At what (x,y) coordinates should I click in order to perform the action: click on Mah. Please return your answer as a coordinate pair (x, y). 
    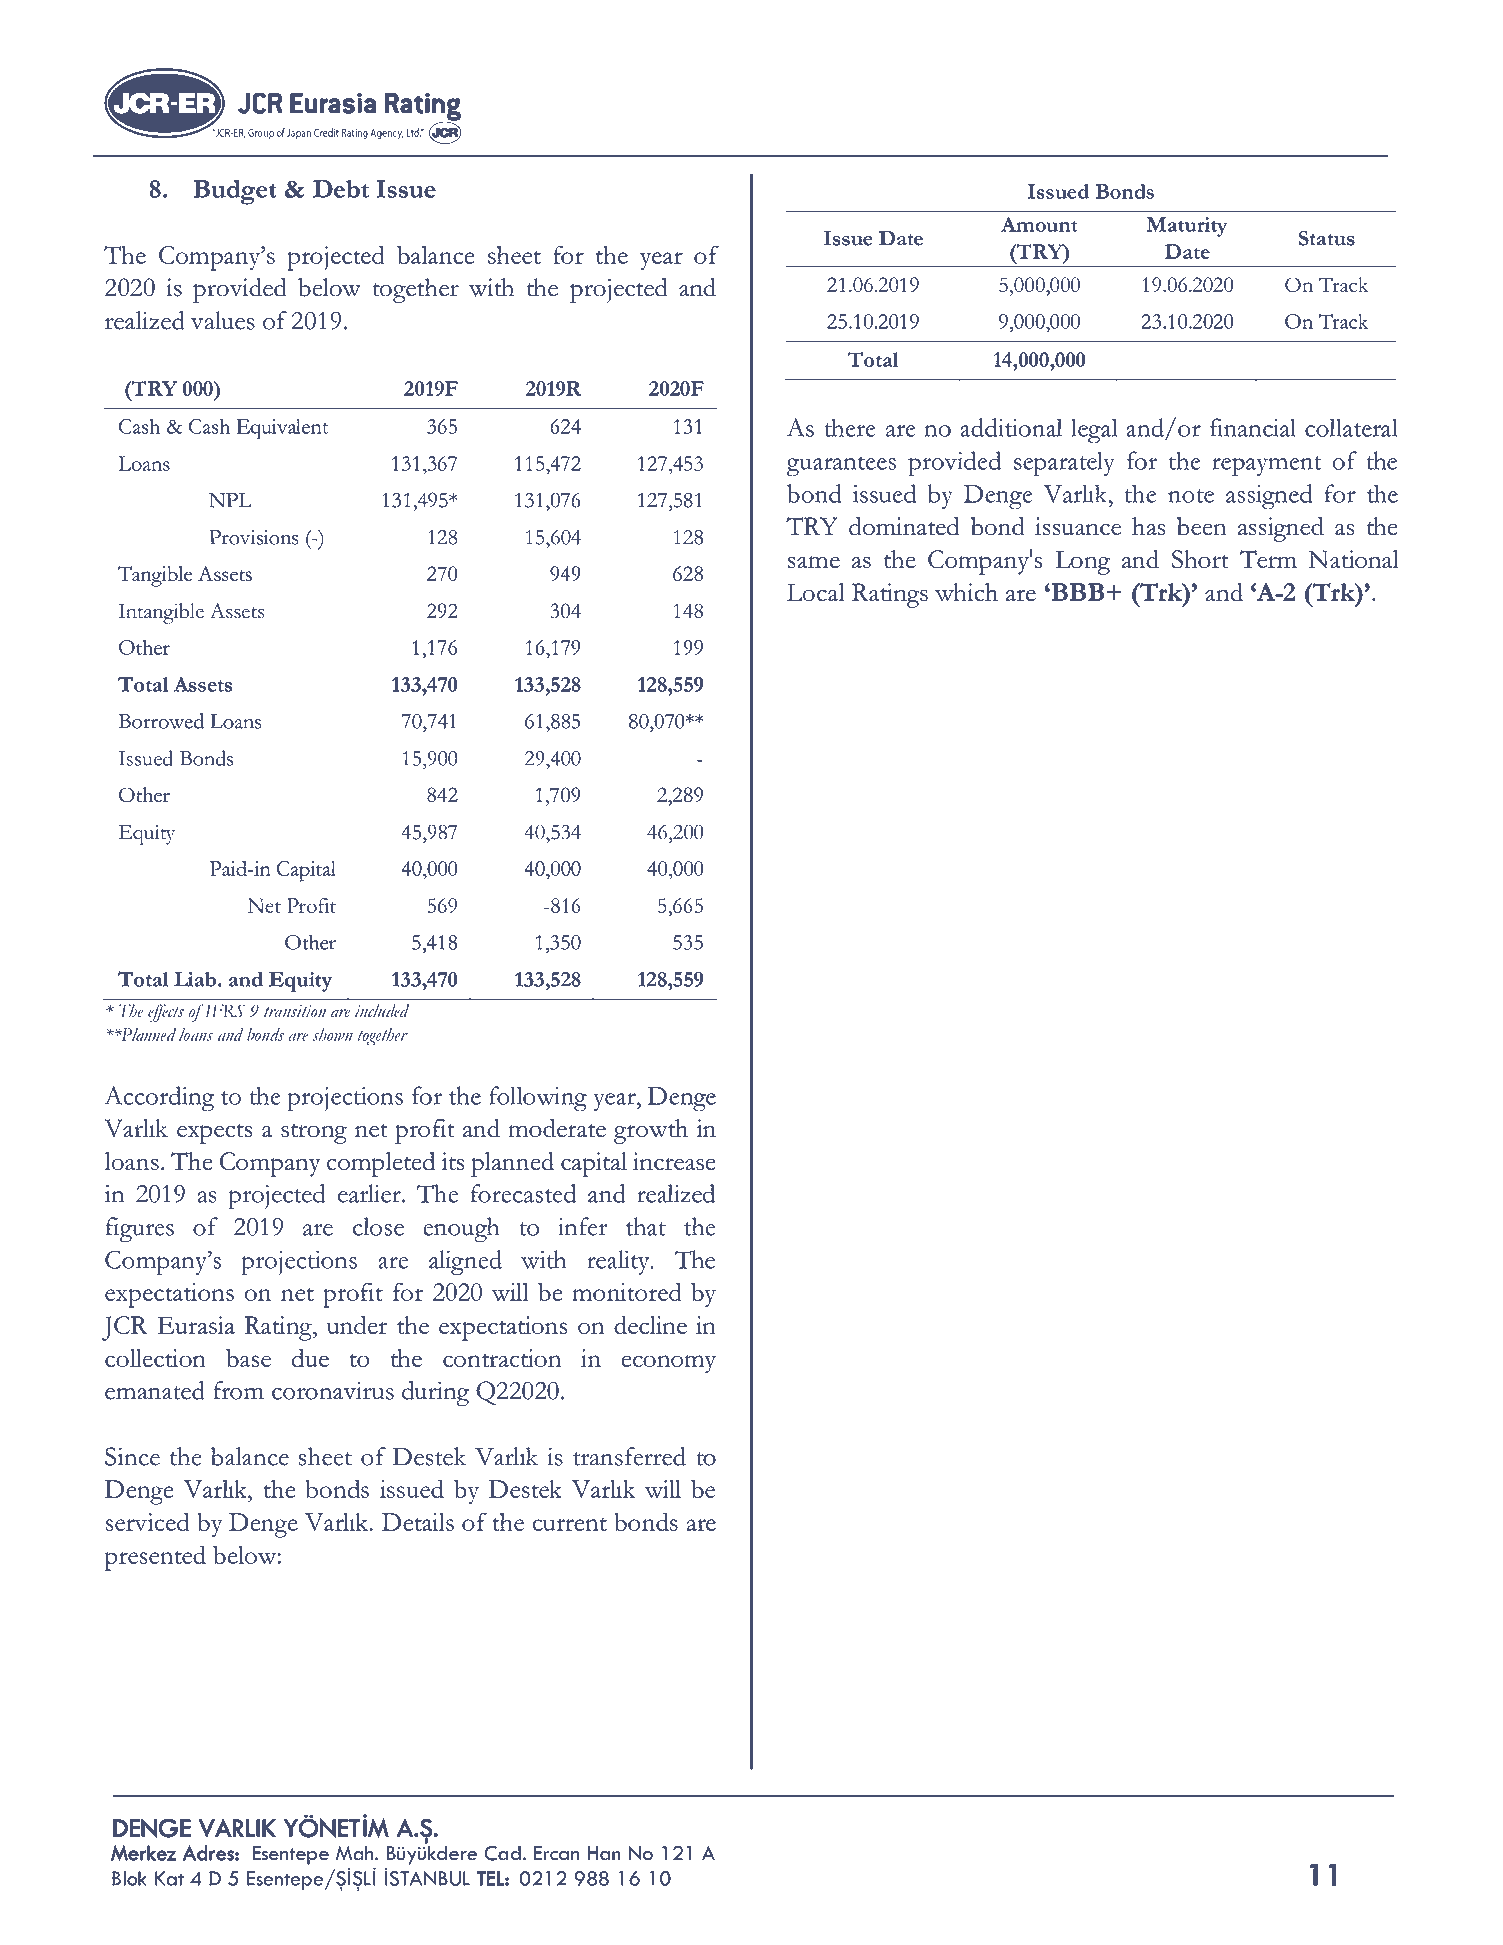
    Looking at the image, I should click on (354, 1853).
